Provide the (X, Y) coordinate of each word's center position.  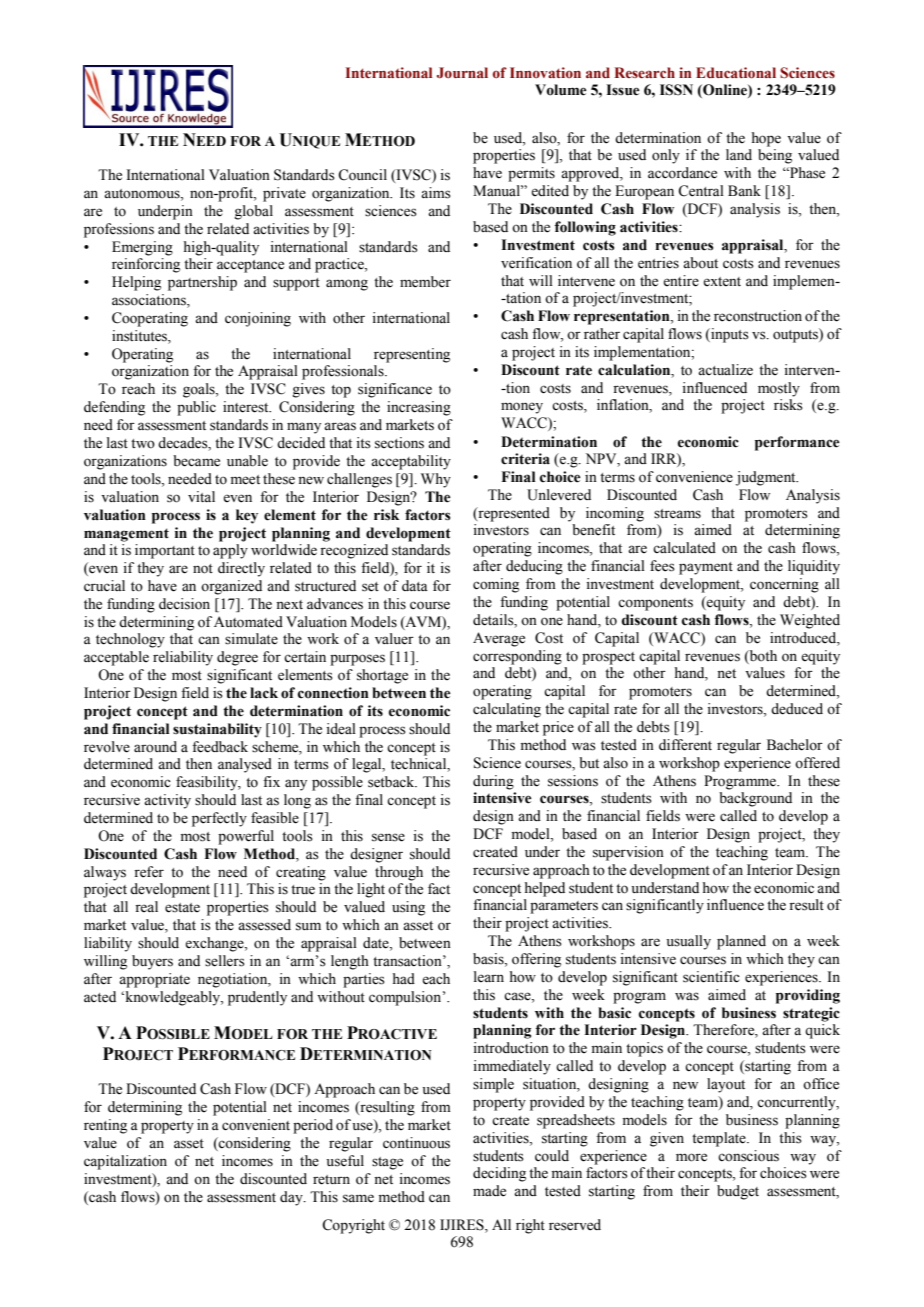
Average (499, 639)
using (408, 908)
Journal (462, 73)
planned (741, 942)
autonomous (143, 195)
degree (237, 658)
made (489, 1191)
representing (412, 355)
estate (182, 908)
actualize (725, 370)
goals (200, 390)
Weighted (810, 621)
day (292, 1198)
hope (766, 139)
